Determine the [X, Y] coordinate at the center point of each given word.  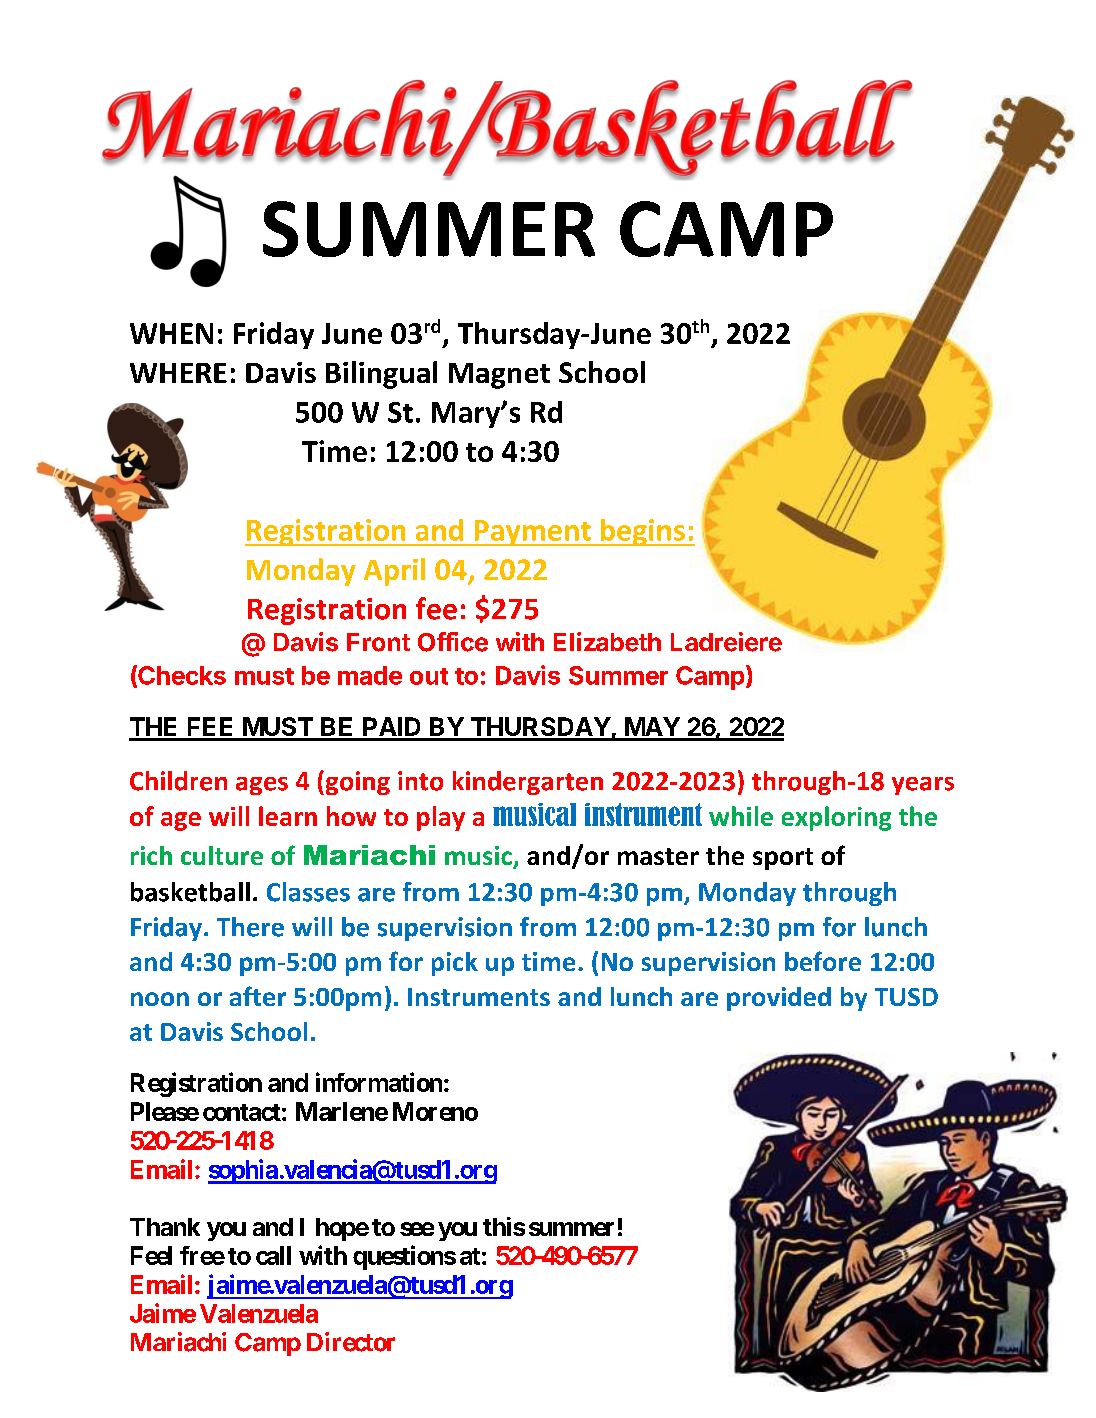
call [273, 1255]
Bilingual [381, 375]
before [823, 961]
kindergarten [528, 783]
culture [222, 855]
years [923, 786]
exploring [836, 818]
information [379, 1082]
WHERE [178, 373]
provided [779, 999]
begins [642, 532]
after [258, 996]
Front [378, 642]
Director [351, 1342]
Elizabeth [607, 642]
